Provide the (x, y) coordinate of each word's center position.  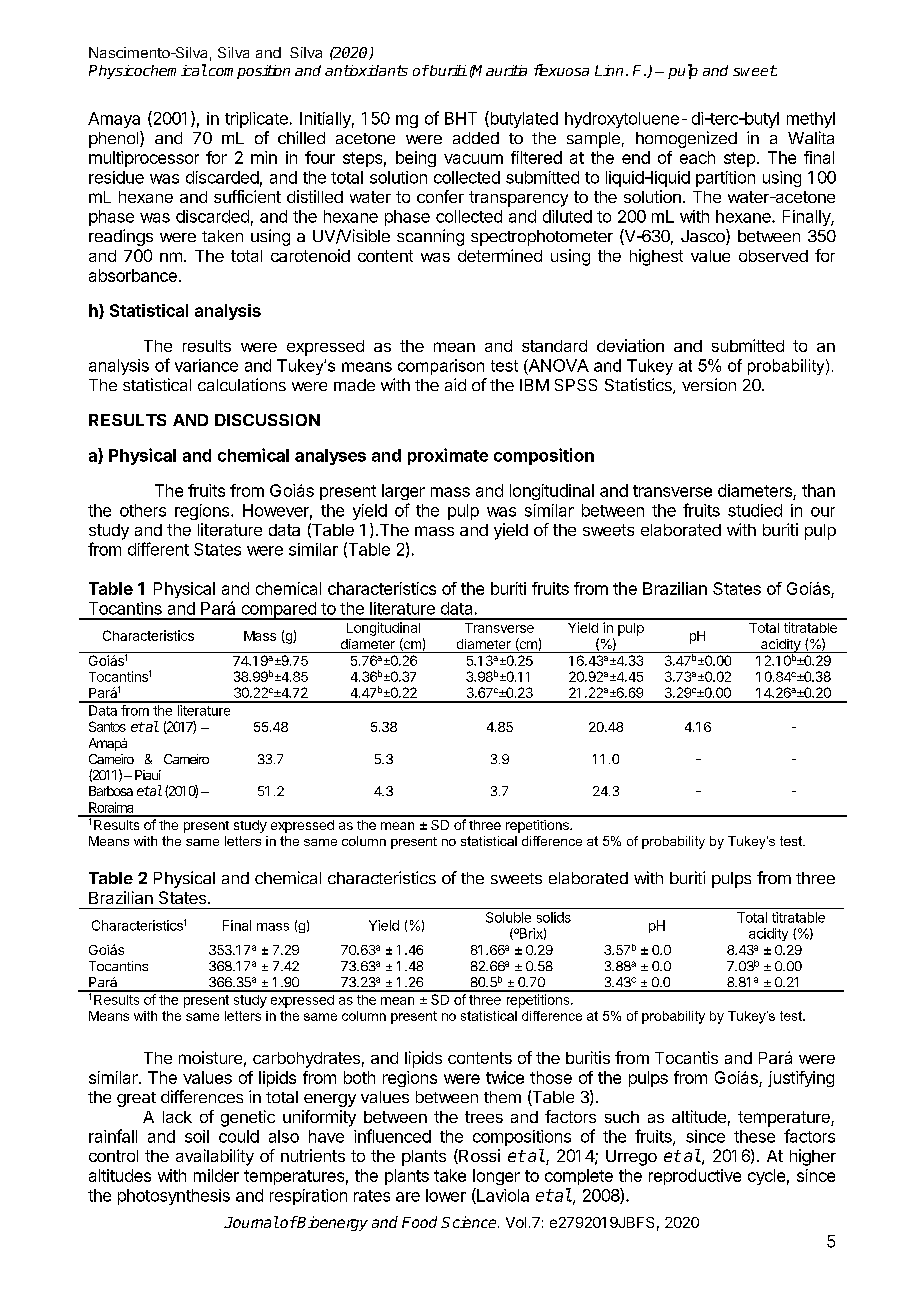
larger (403, 492)
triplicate (256, 120)
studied (755, 510)
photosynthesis (174, 1197)
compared (278, 611)
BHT (461, 118)
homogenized (686, 139)
